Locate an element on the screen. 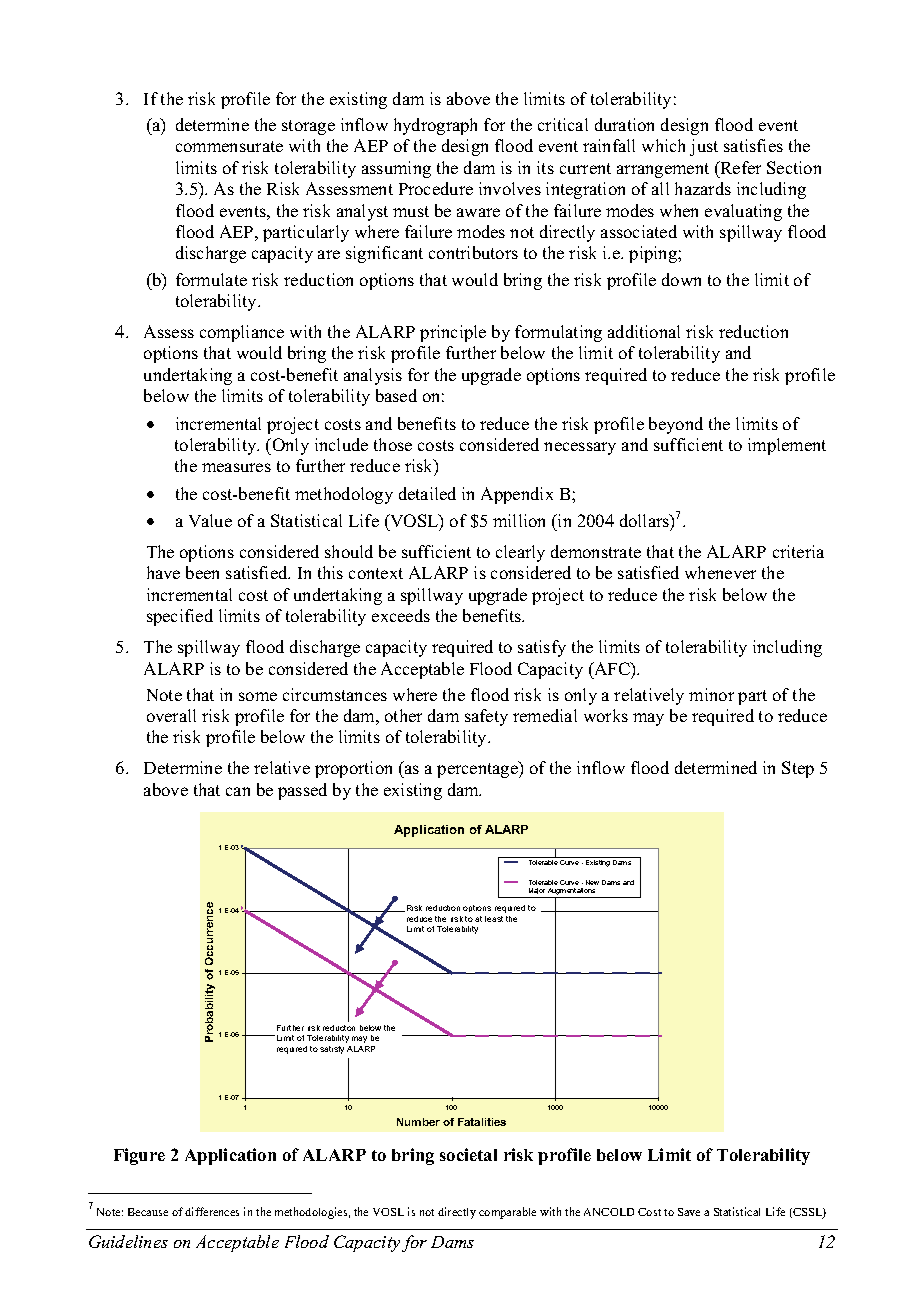  commensurate is located at coordinates (229, 146).
